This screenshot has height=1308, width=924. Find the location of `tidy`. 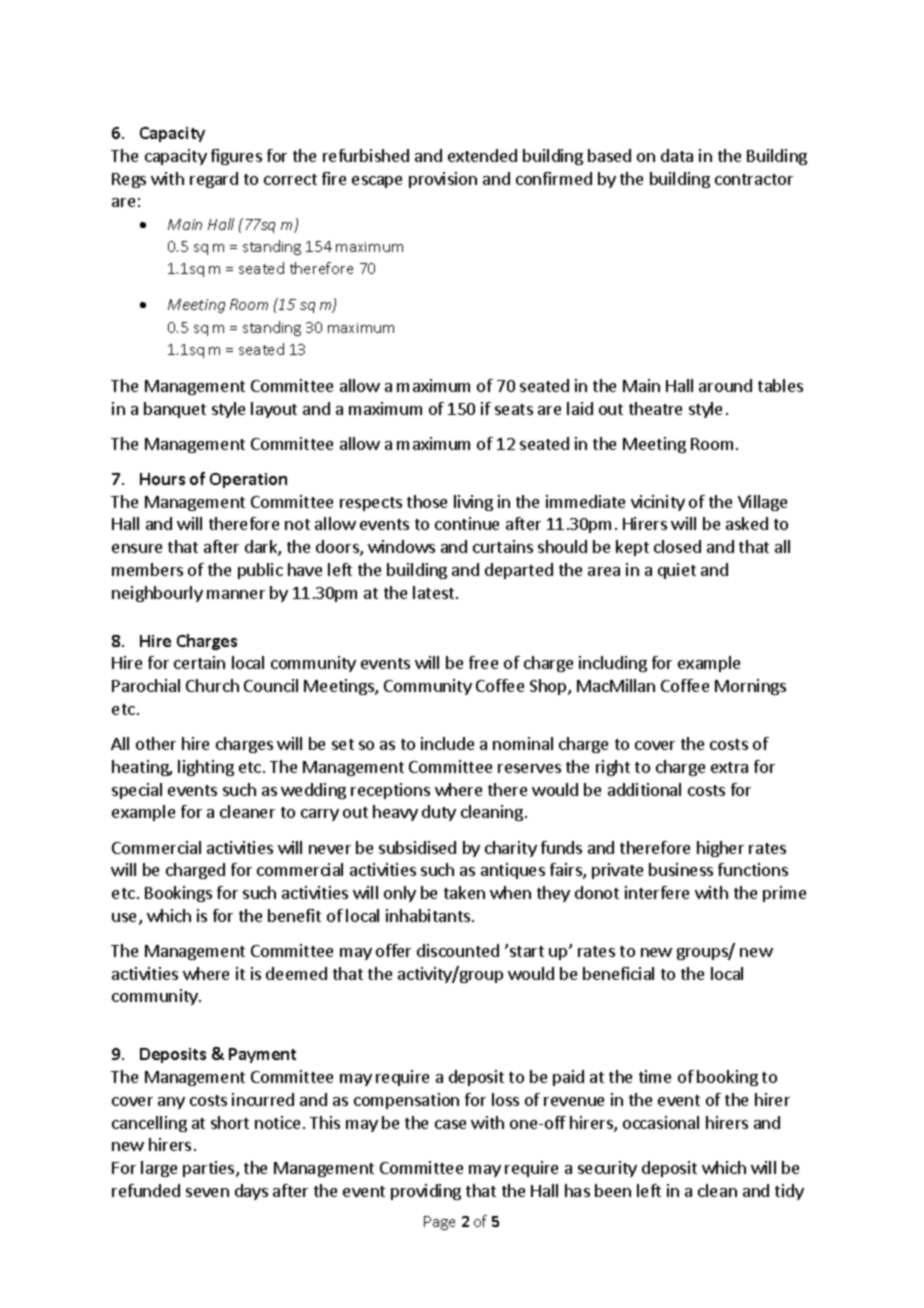

tidy is located at coordinates (789, 1192).
